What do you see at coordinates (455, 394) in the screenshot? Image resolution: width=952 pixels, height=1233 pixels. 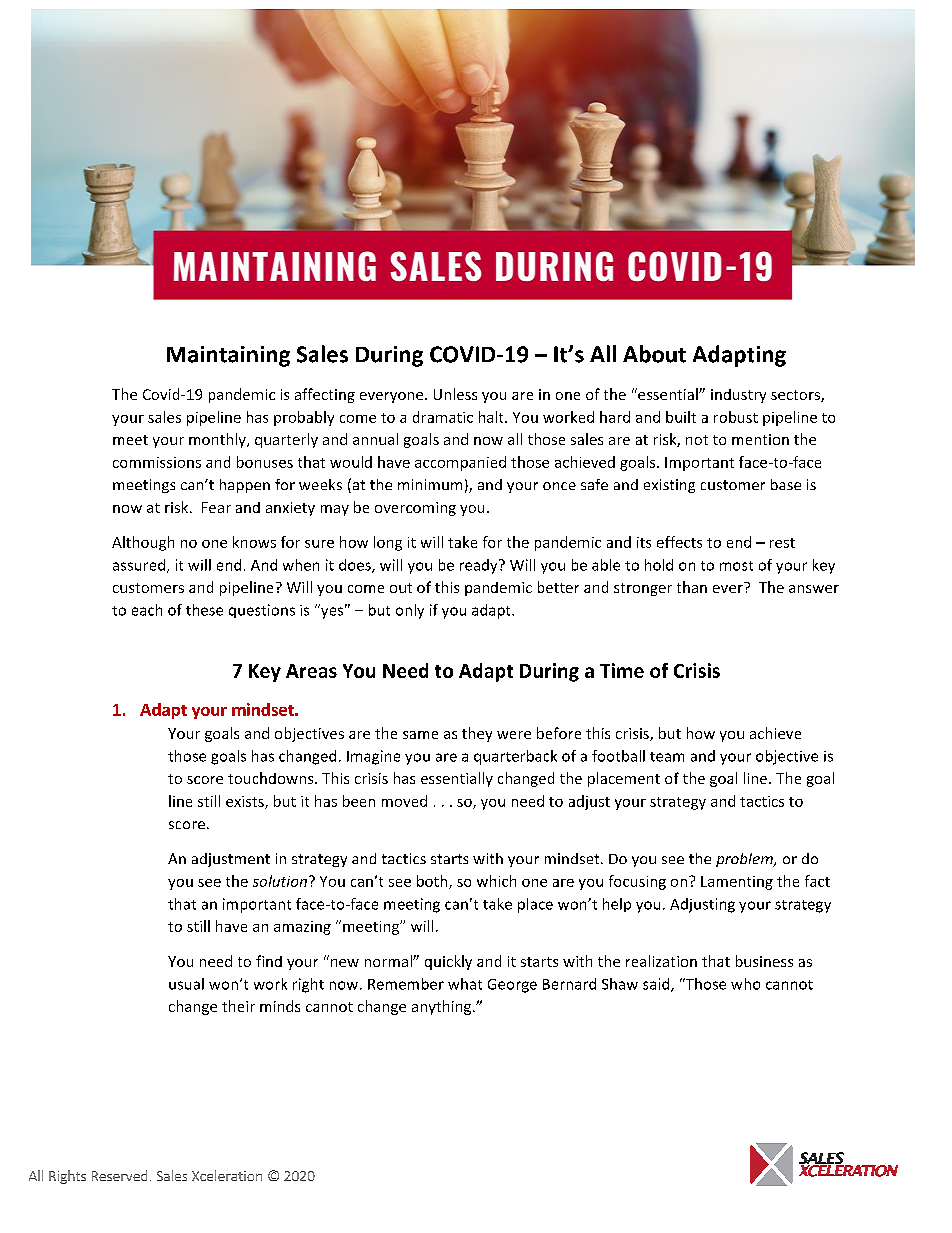 I see `Unless` at bounding box center [455, 394].
